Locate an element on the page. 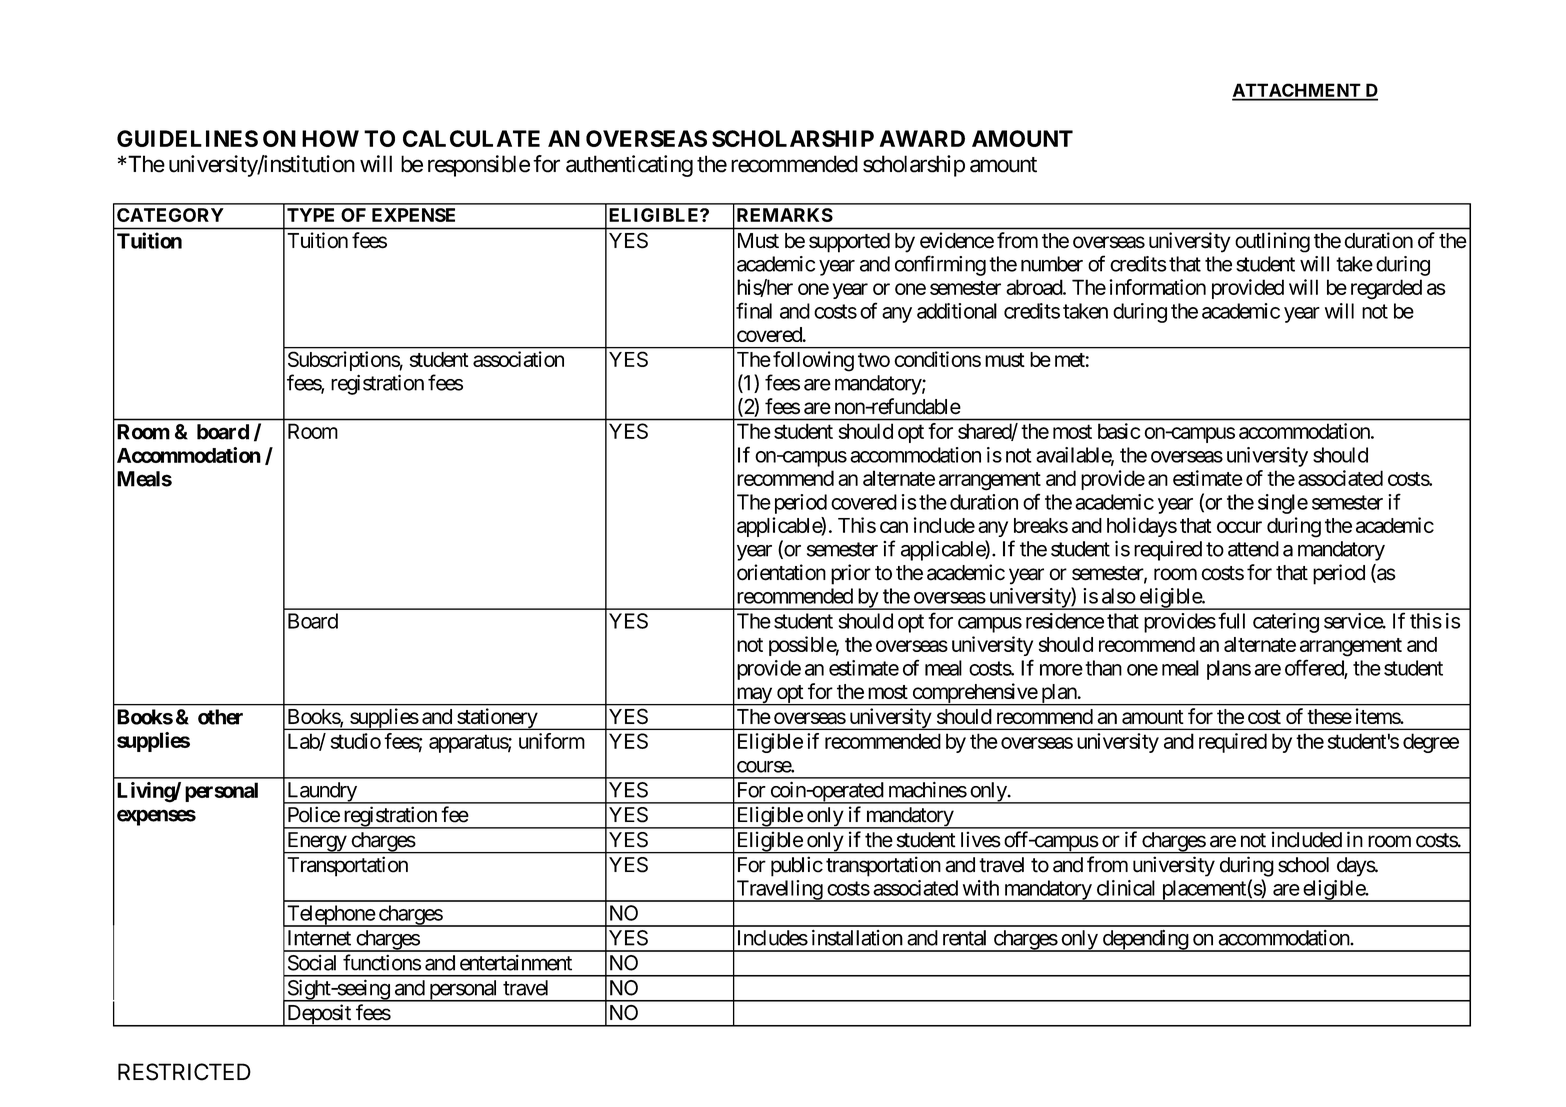  information is located at coordinates (1157, 287).
